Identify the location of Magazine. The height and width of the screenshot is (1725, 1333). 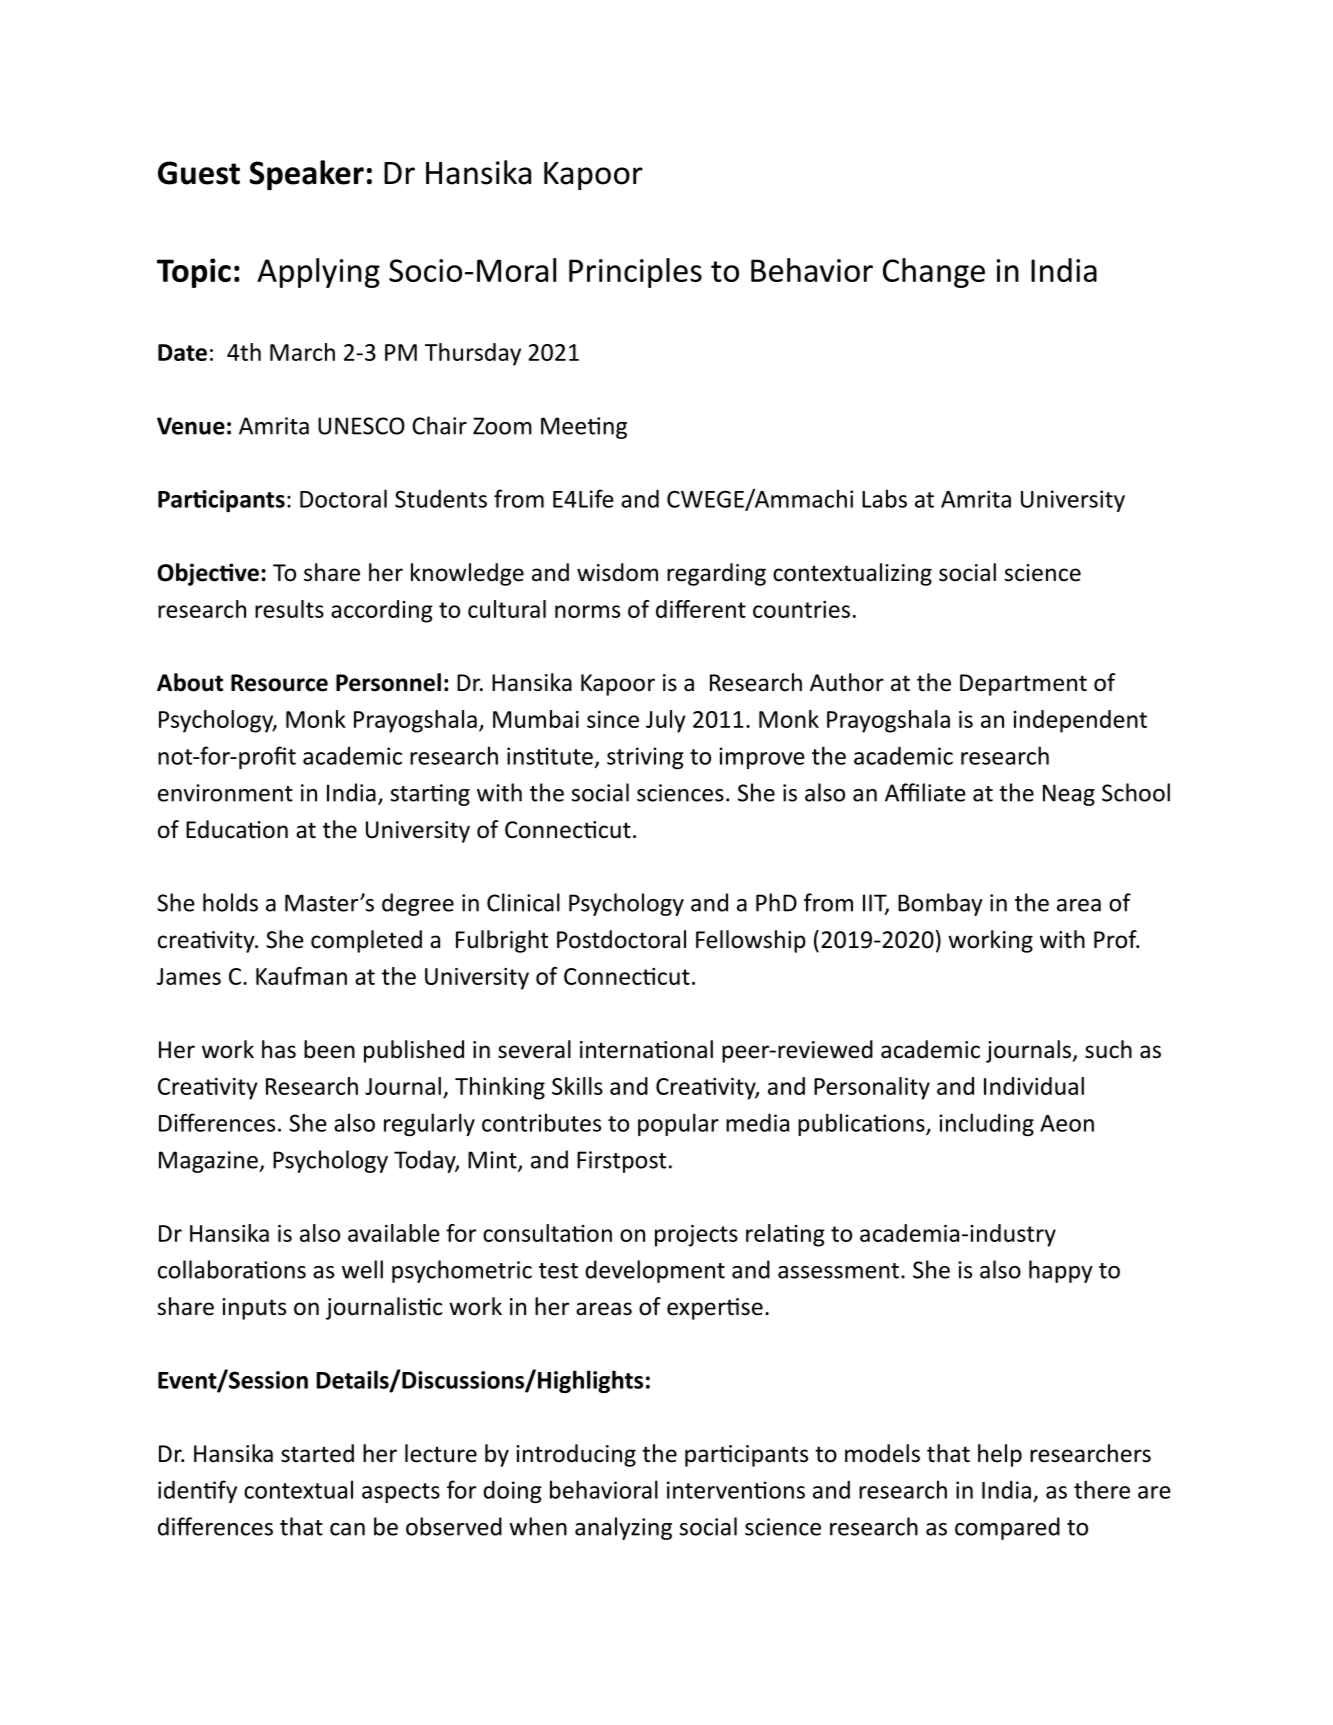
(209, 1162).
